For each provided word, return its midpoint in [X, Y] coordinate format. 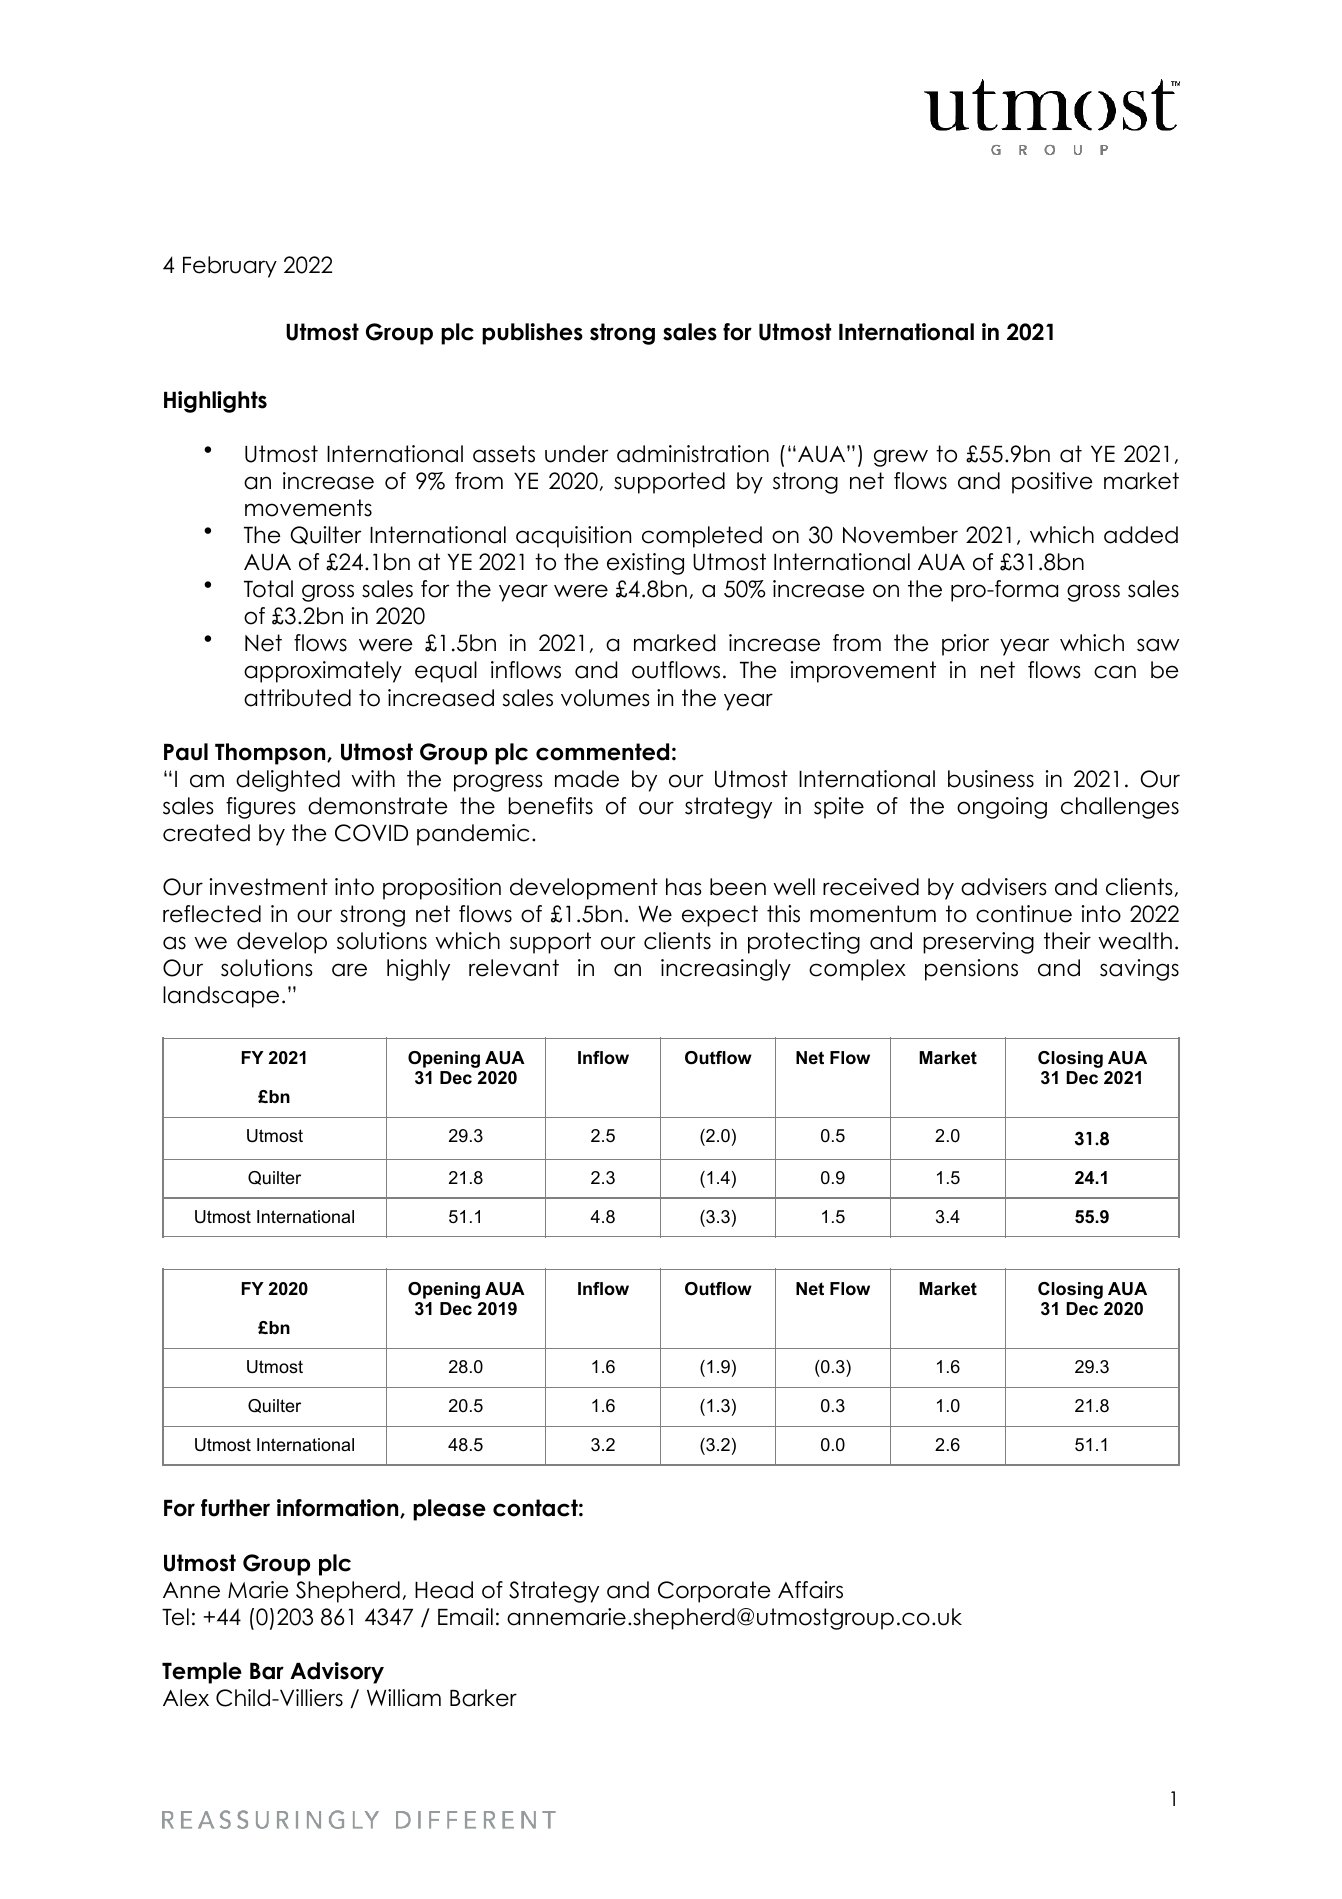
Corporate [714, 1592]
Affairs [810, 1590]
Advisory [337, 1673]
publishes [532, 334]
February [230, 267]
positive [1052, 483]
